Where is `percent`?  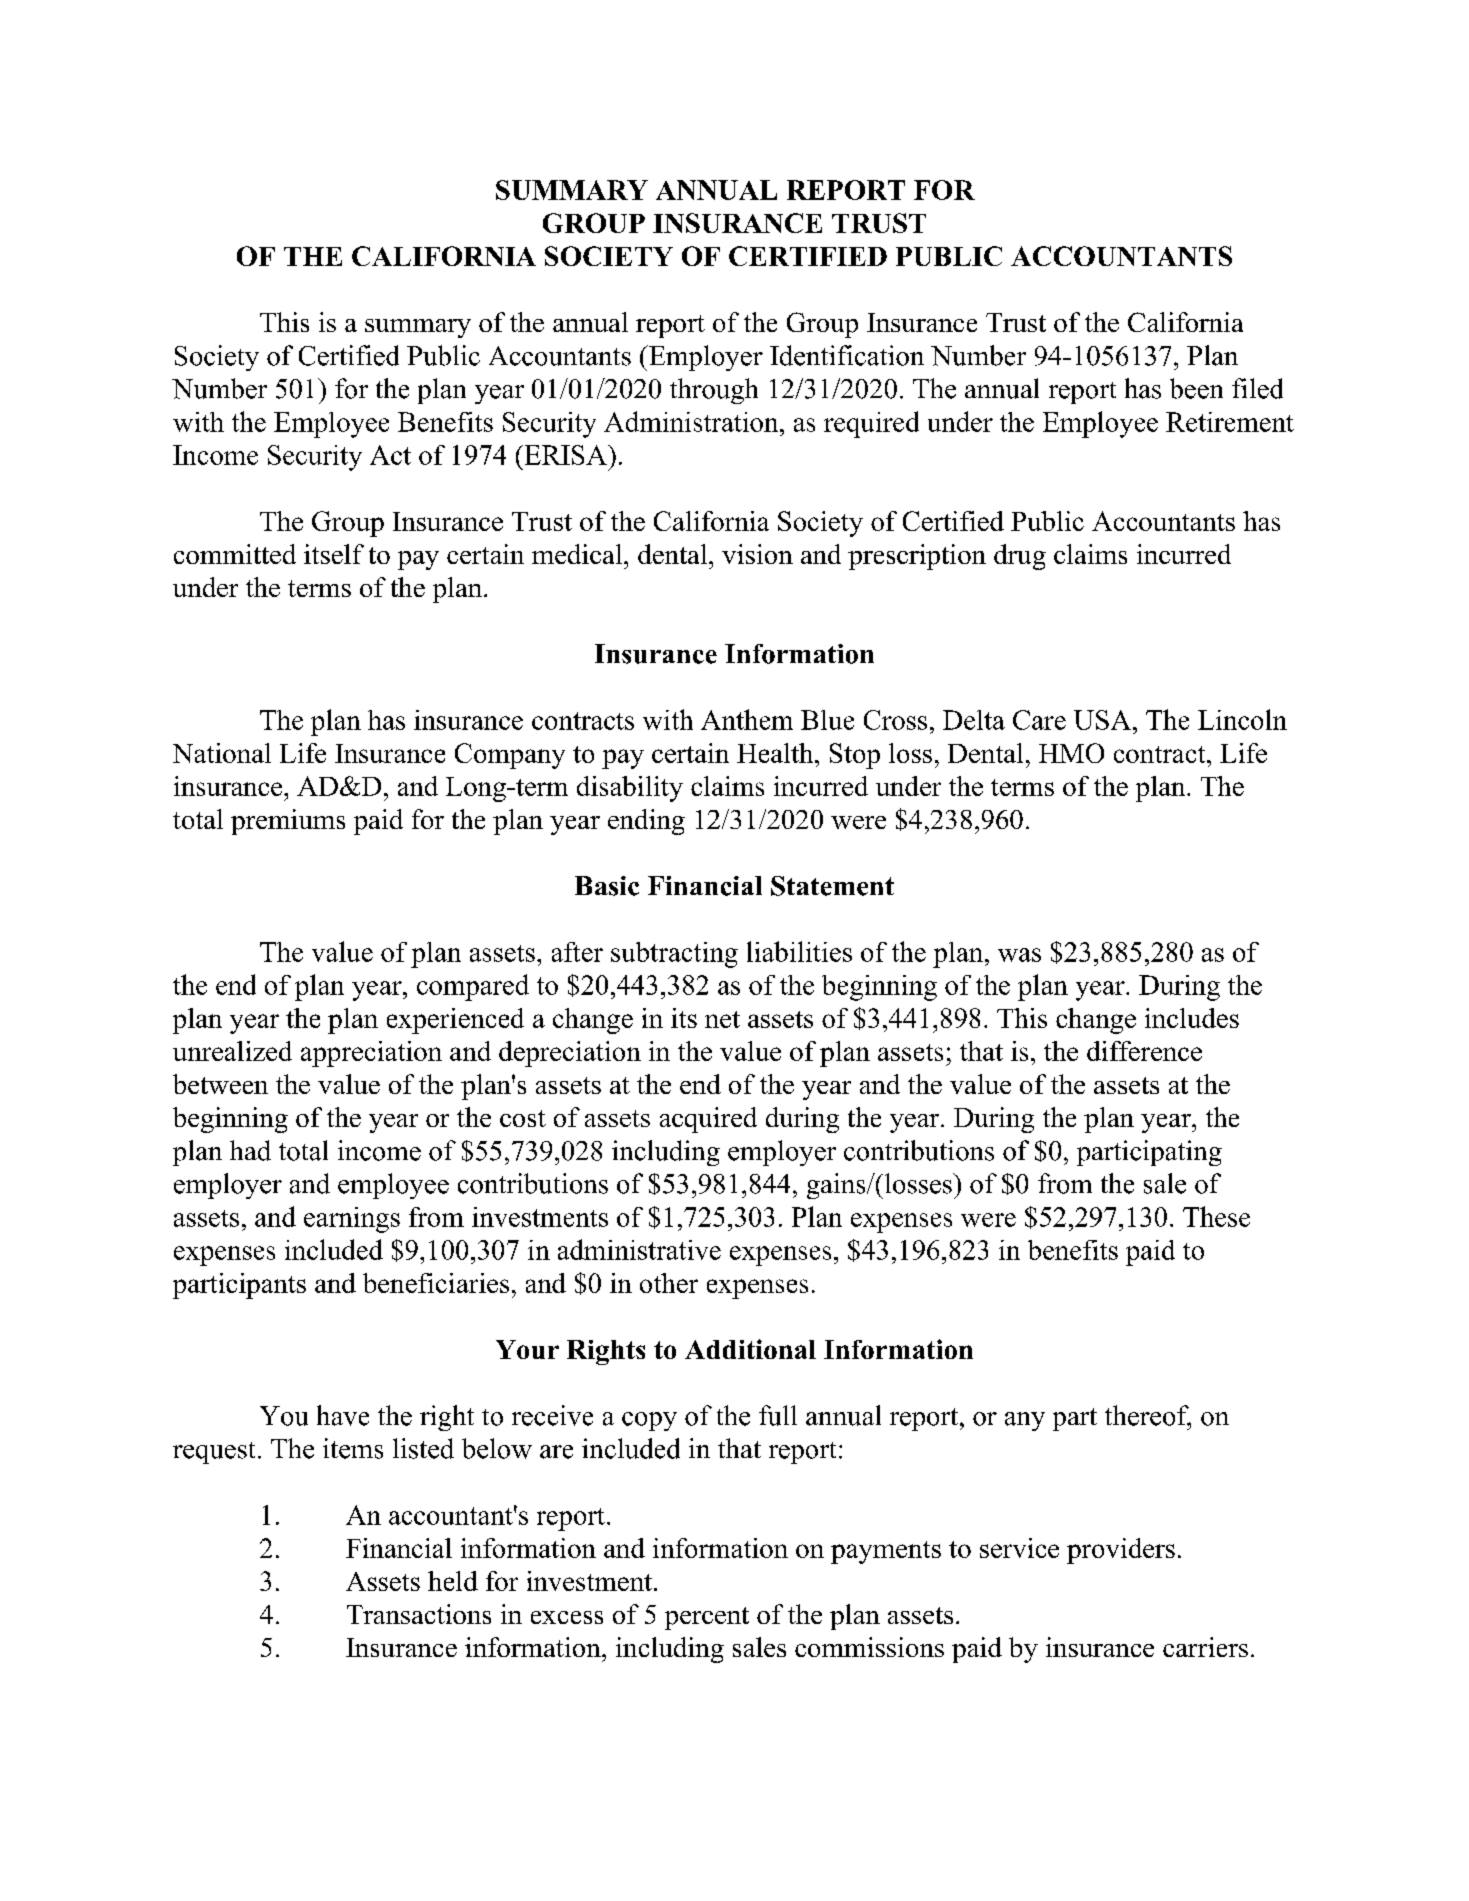 percent is located at coordinates (707, 1618).
